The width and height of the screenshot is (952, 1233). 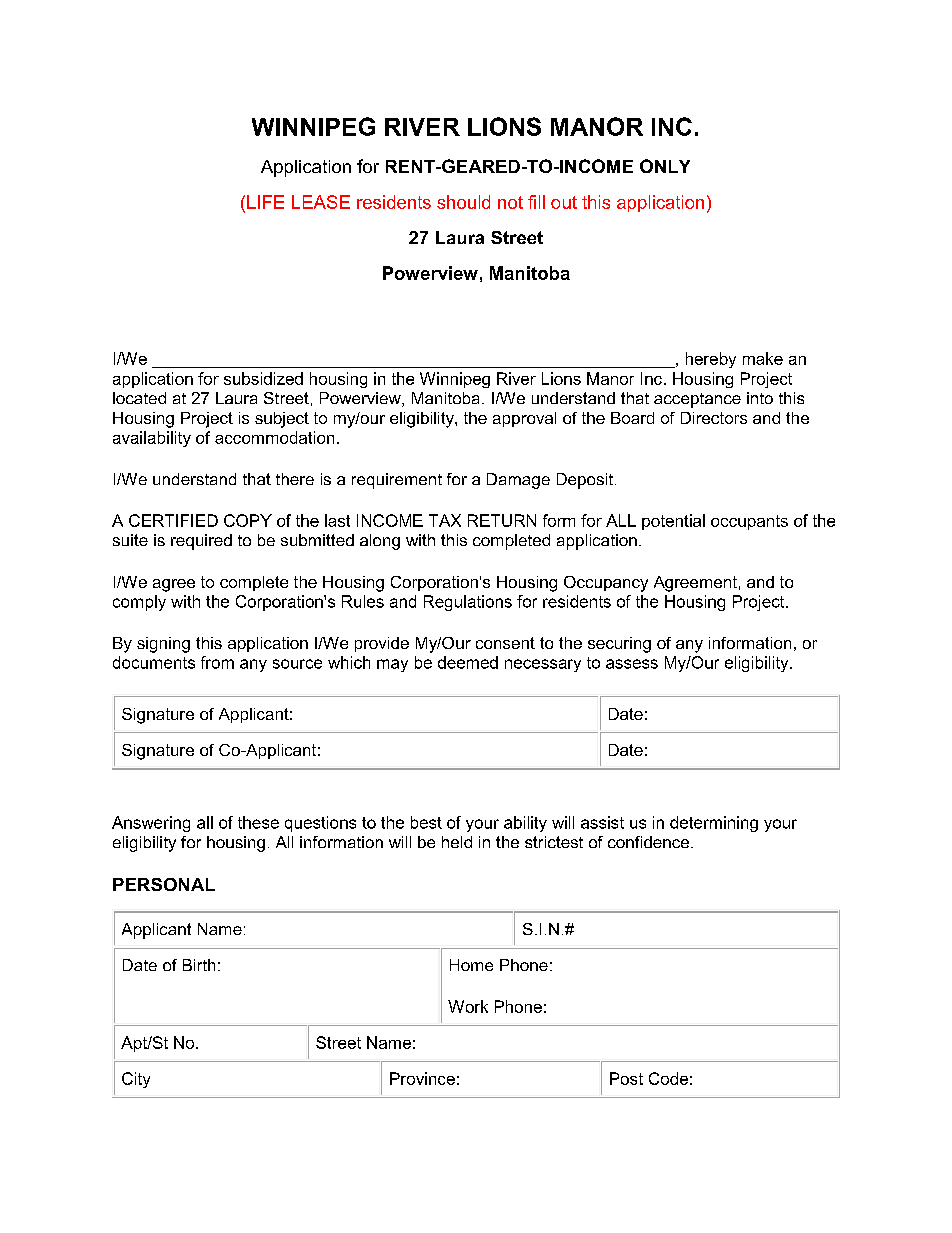 I want to click on CERTIFIED, so click(x=173, y=520).
